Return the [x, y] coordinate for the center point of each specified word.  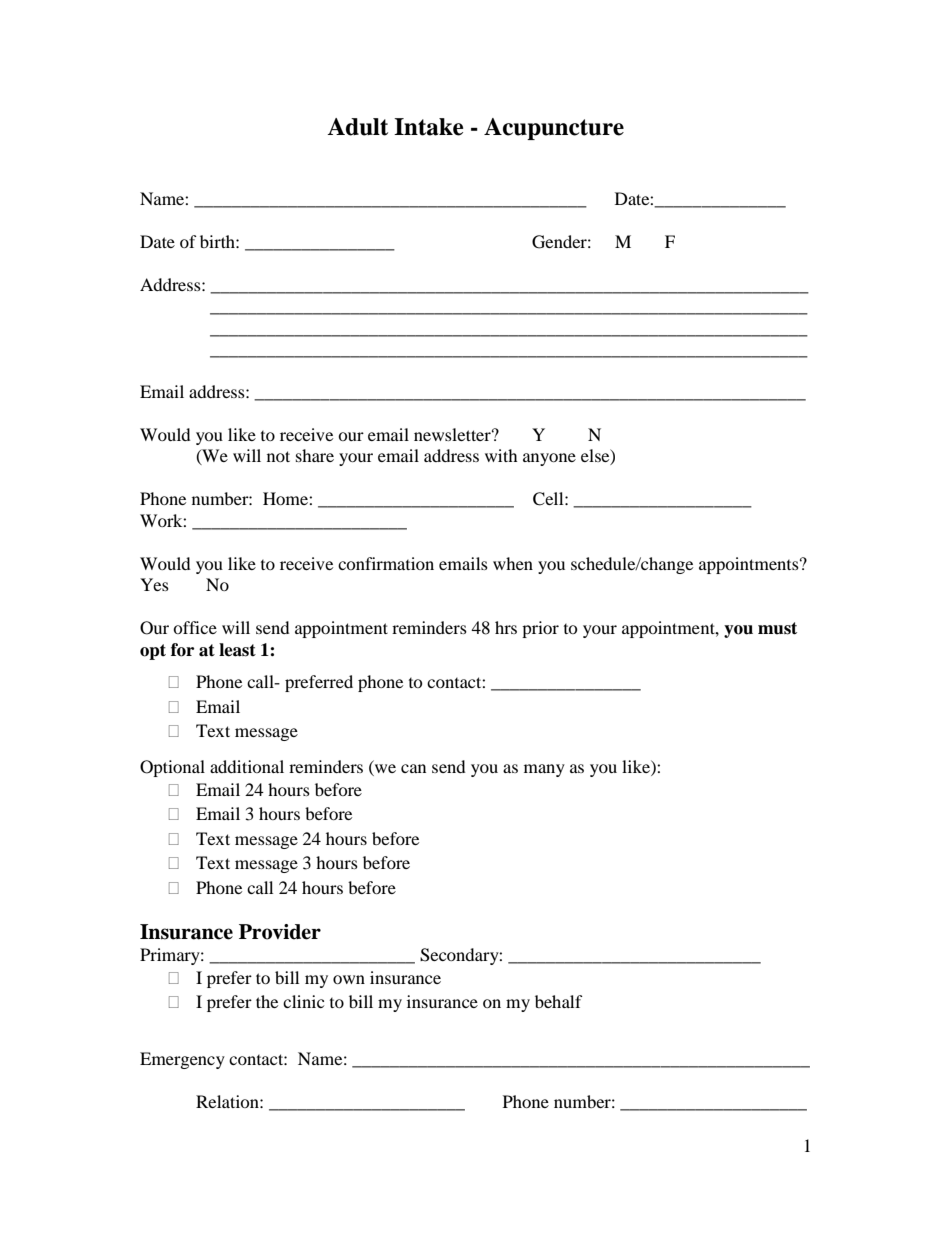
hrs [506, 627]
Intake [429, 127]
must [777, 628]
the [267, 1001]
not [278, 456]
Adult [357, 127]
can [413, 768]
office [195, 627]
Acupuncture [554, 129]
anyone [549, 459]
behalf [559, 1001]
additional [247, 766]
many [544, 770]
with [501, 455]
